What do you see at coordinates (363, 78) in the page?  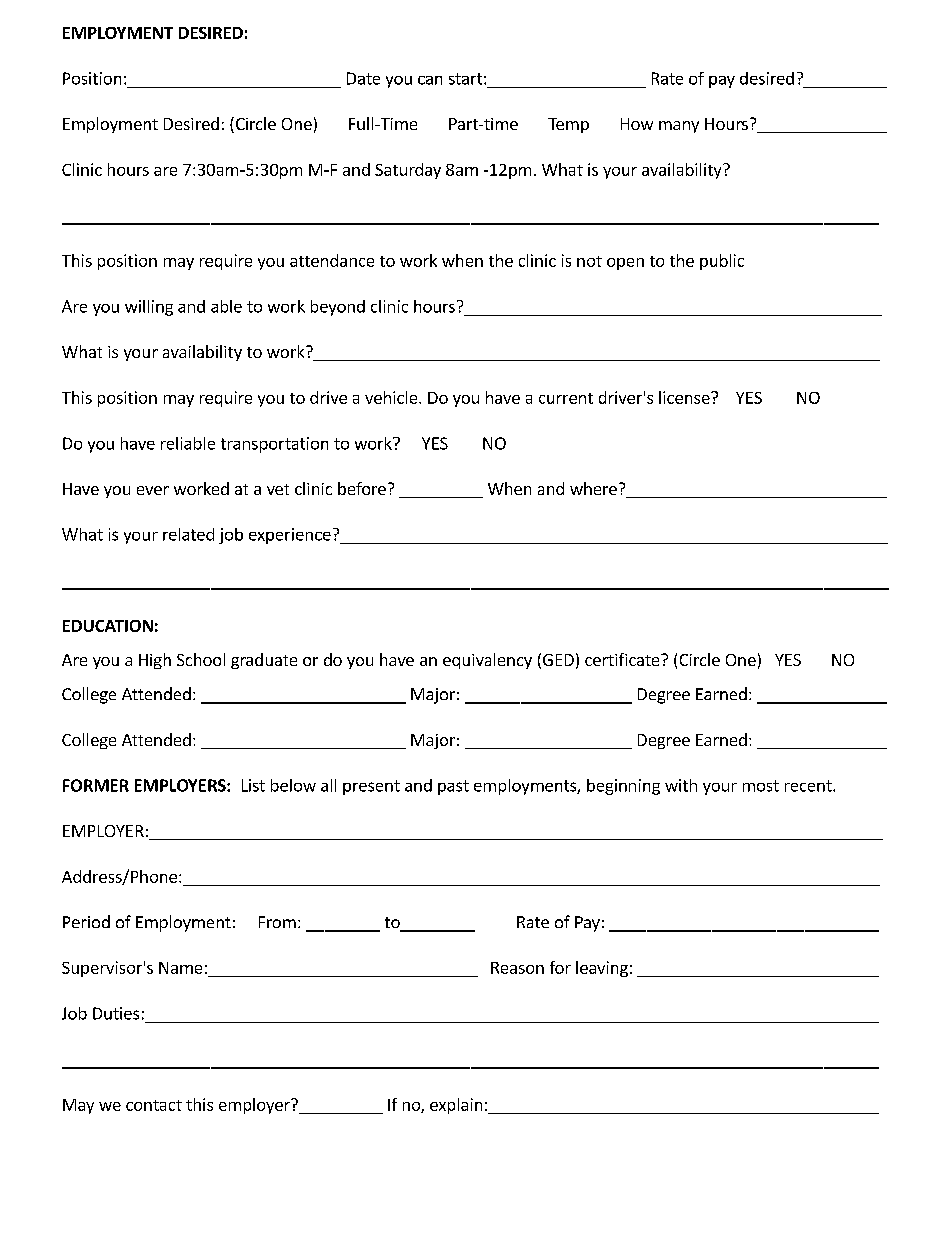 I see `Date` at bounding box center [363, 78].
